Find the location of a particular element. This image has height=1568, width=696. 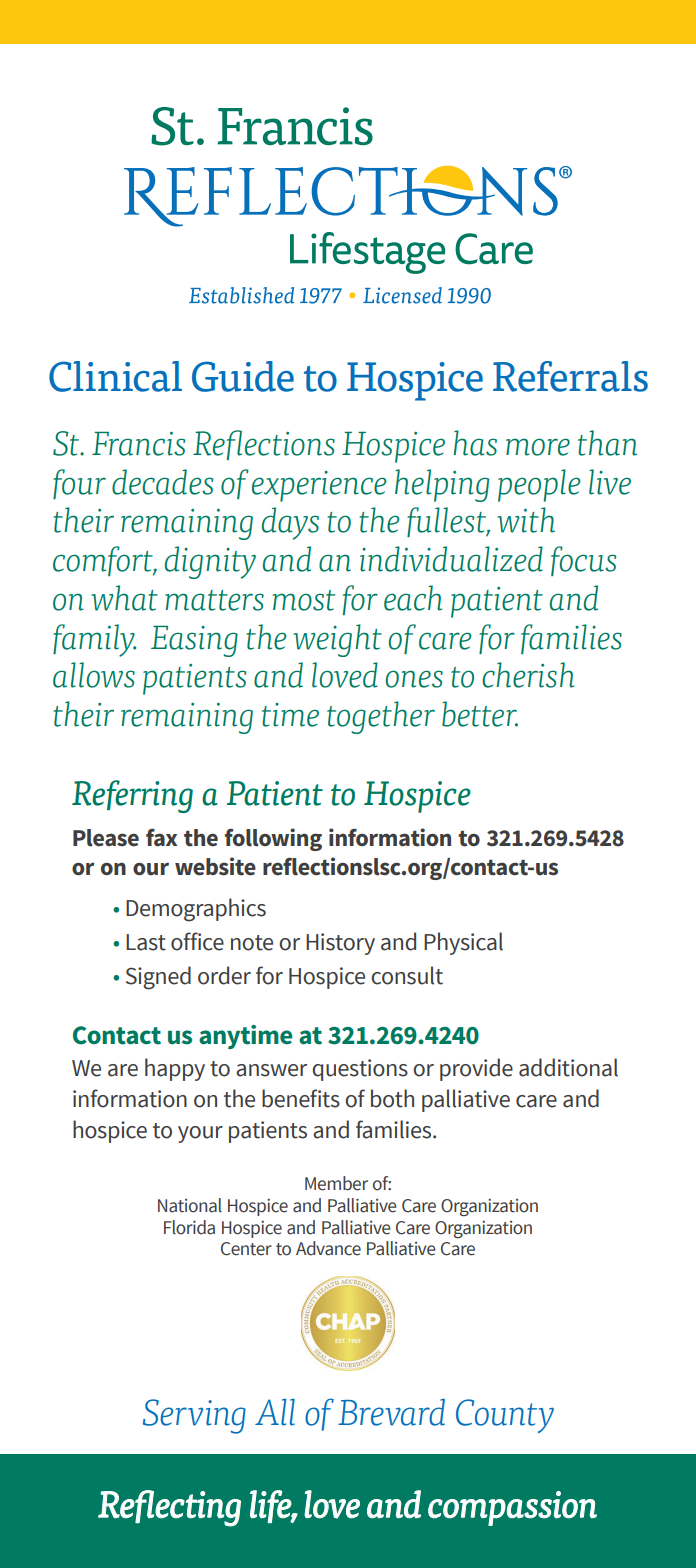

Referrals is located at coordinates (570, 376).
